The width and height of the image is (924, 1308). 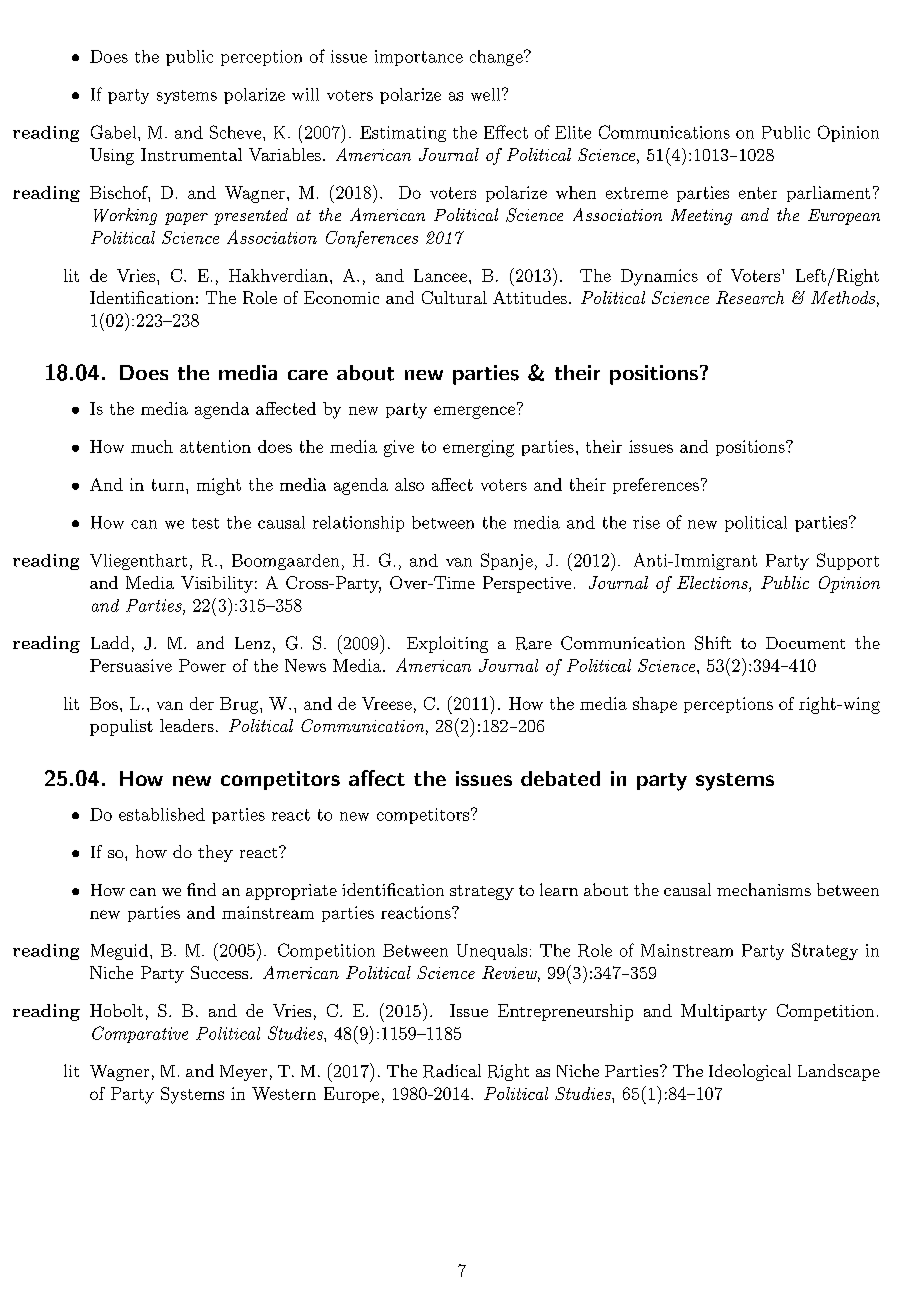 What do you see at coordinates (452, 1071) in the image?
I see `Radical` at bounding box center [452, 1071].
